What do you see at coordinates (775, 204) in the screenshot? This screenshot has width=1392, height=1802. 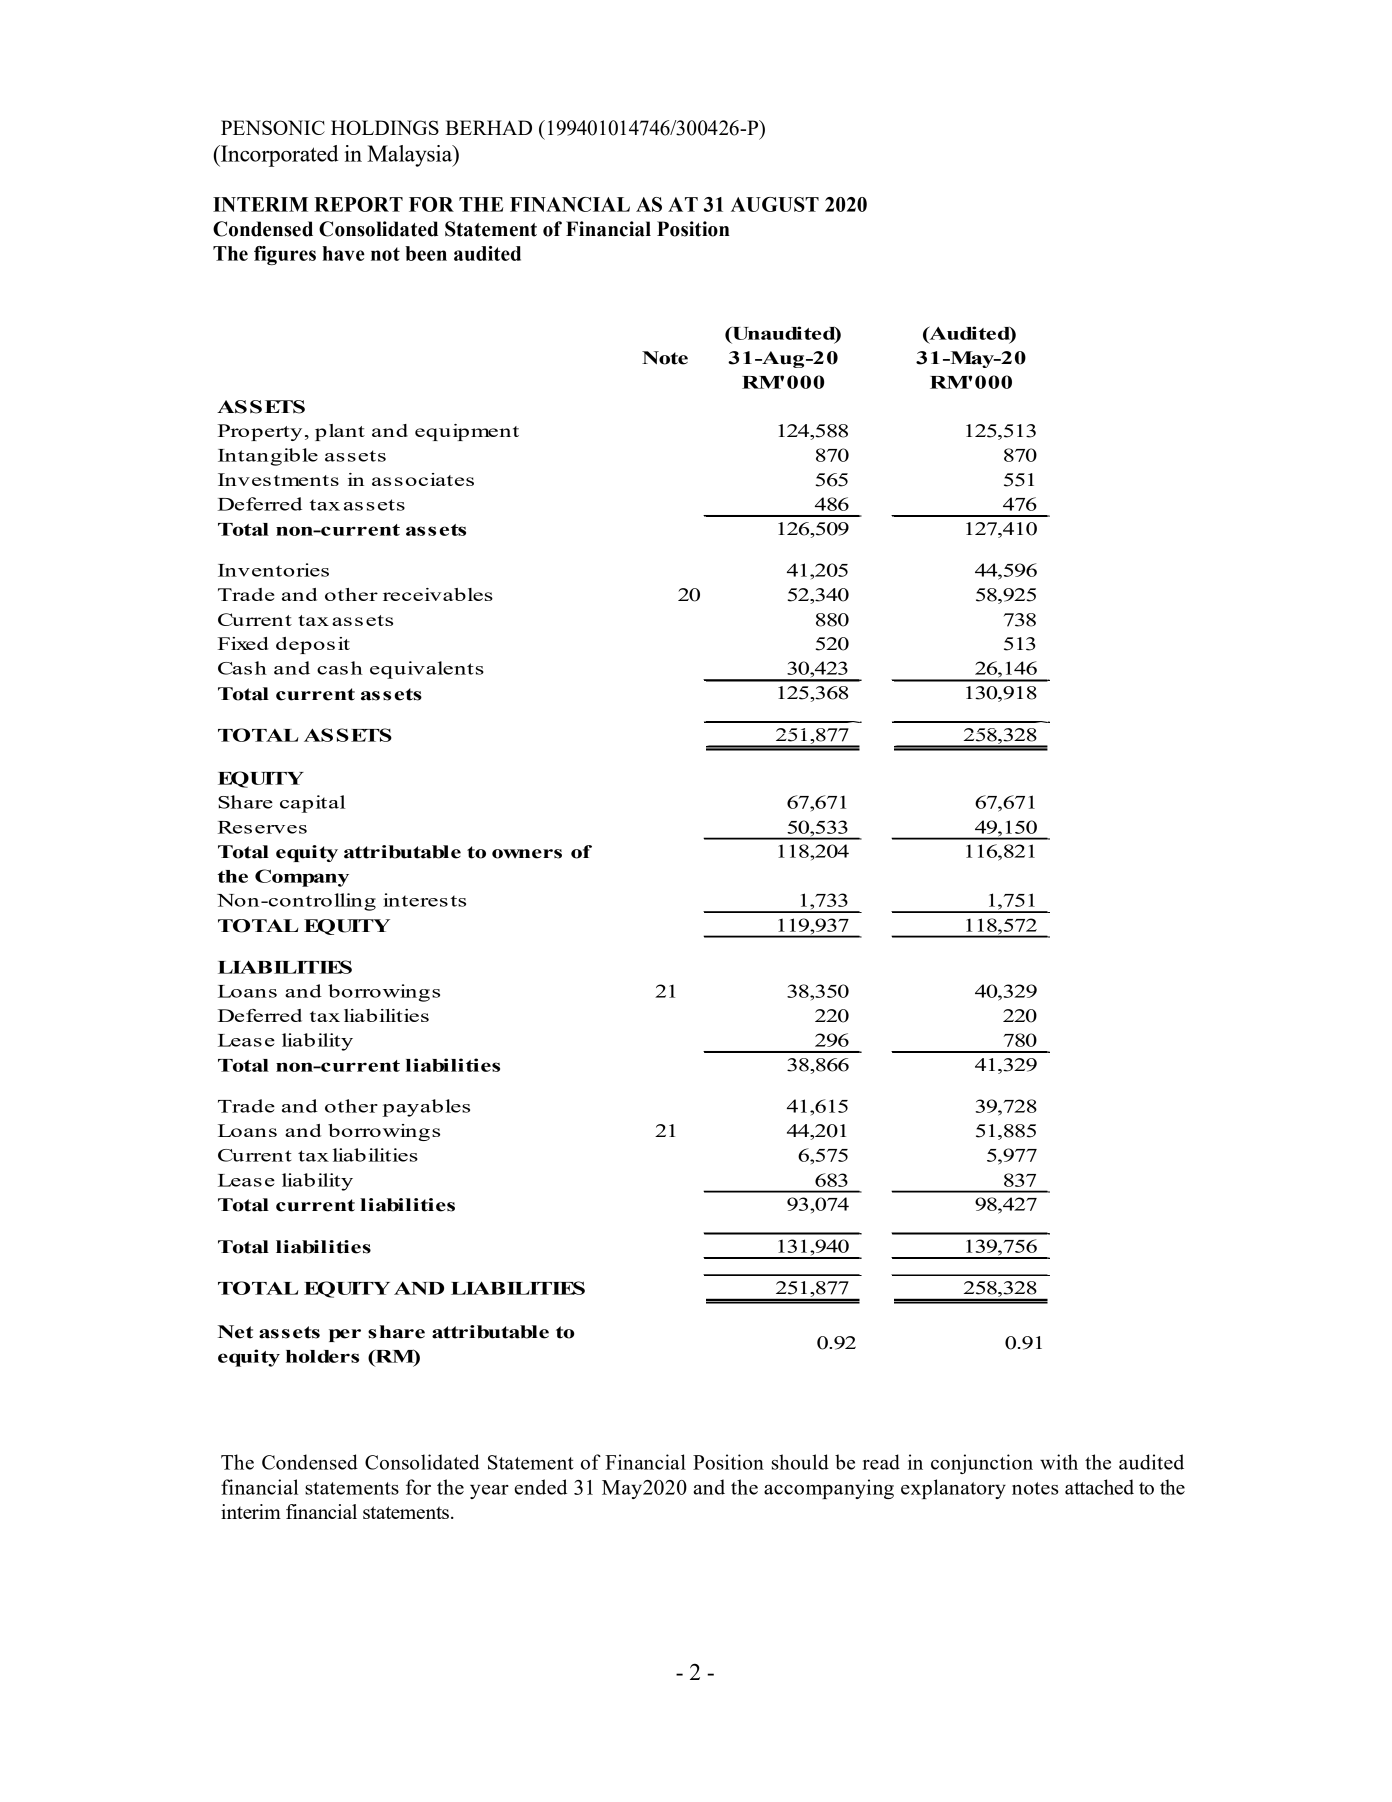 I see `AUGUST` at bounding box center [775, 204].
